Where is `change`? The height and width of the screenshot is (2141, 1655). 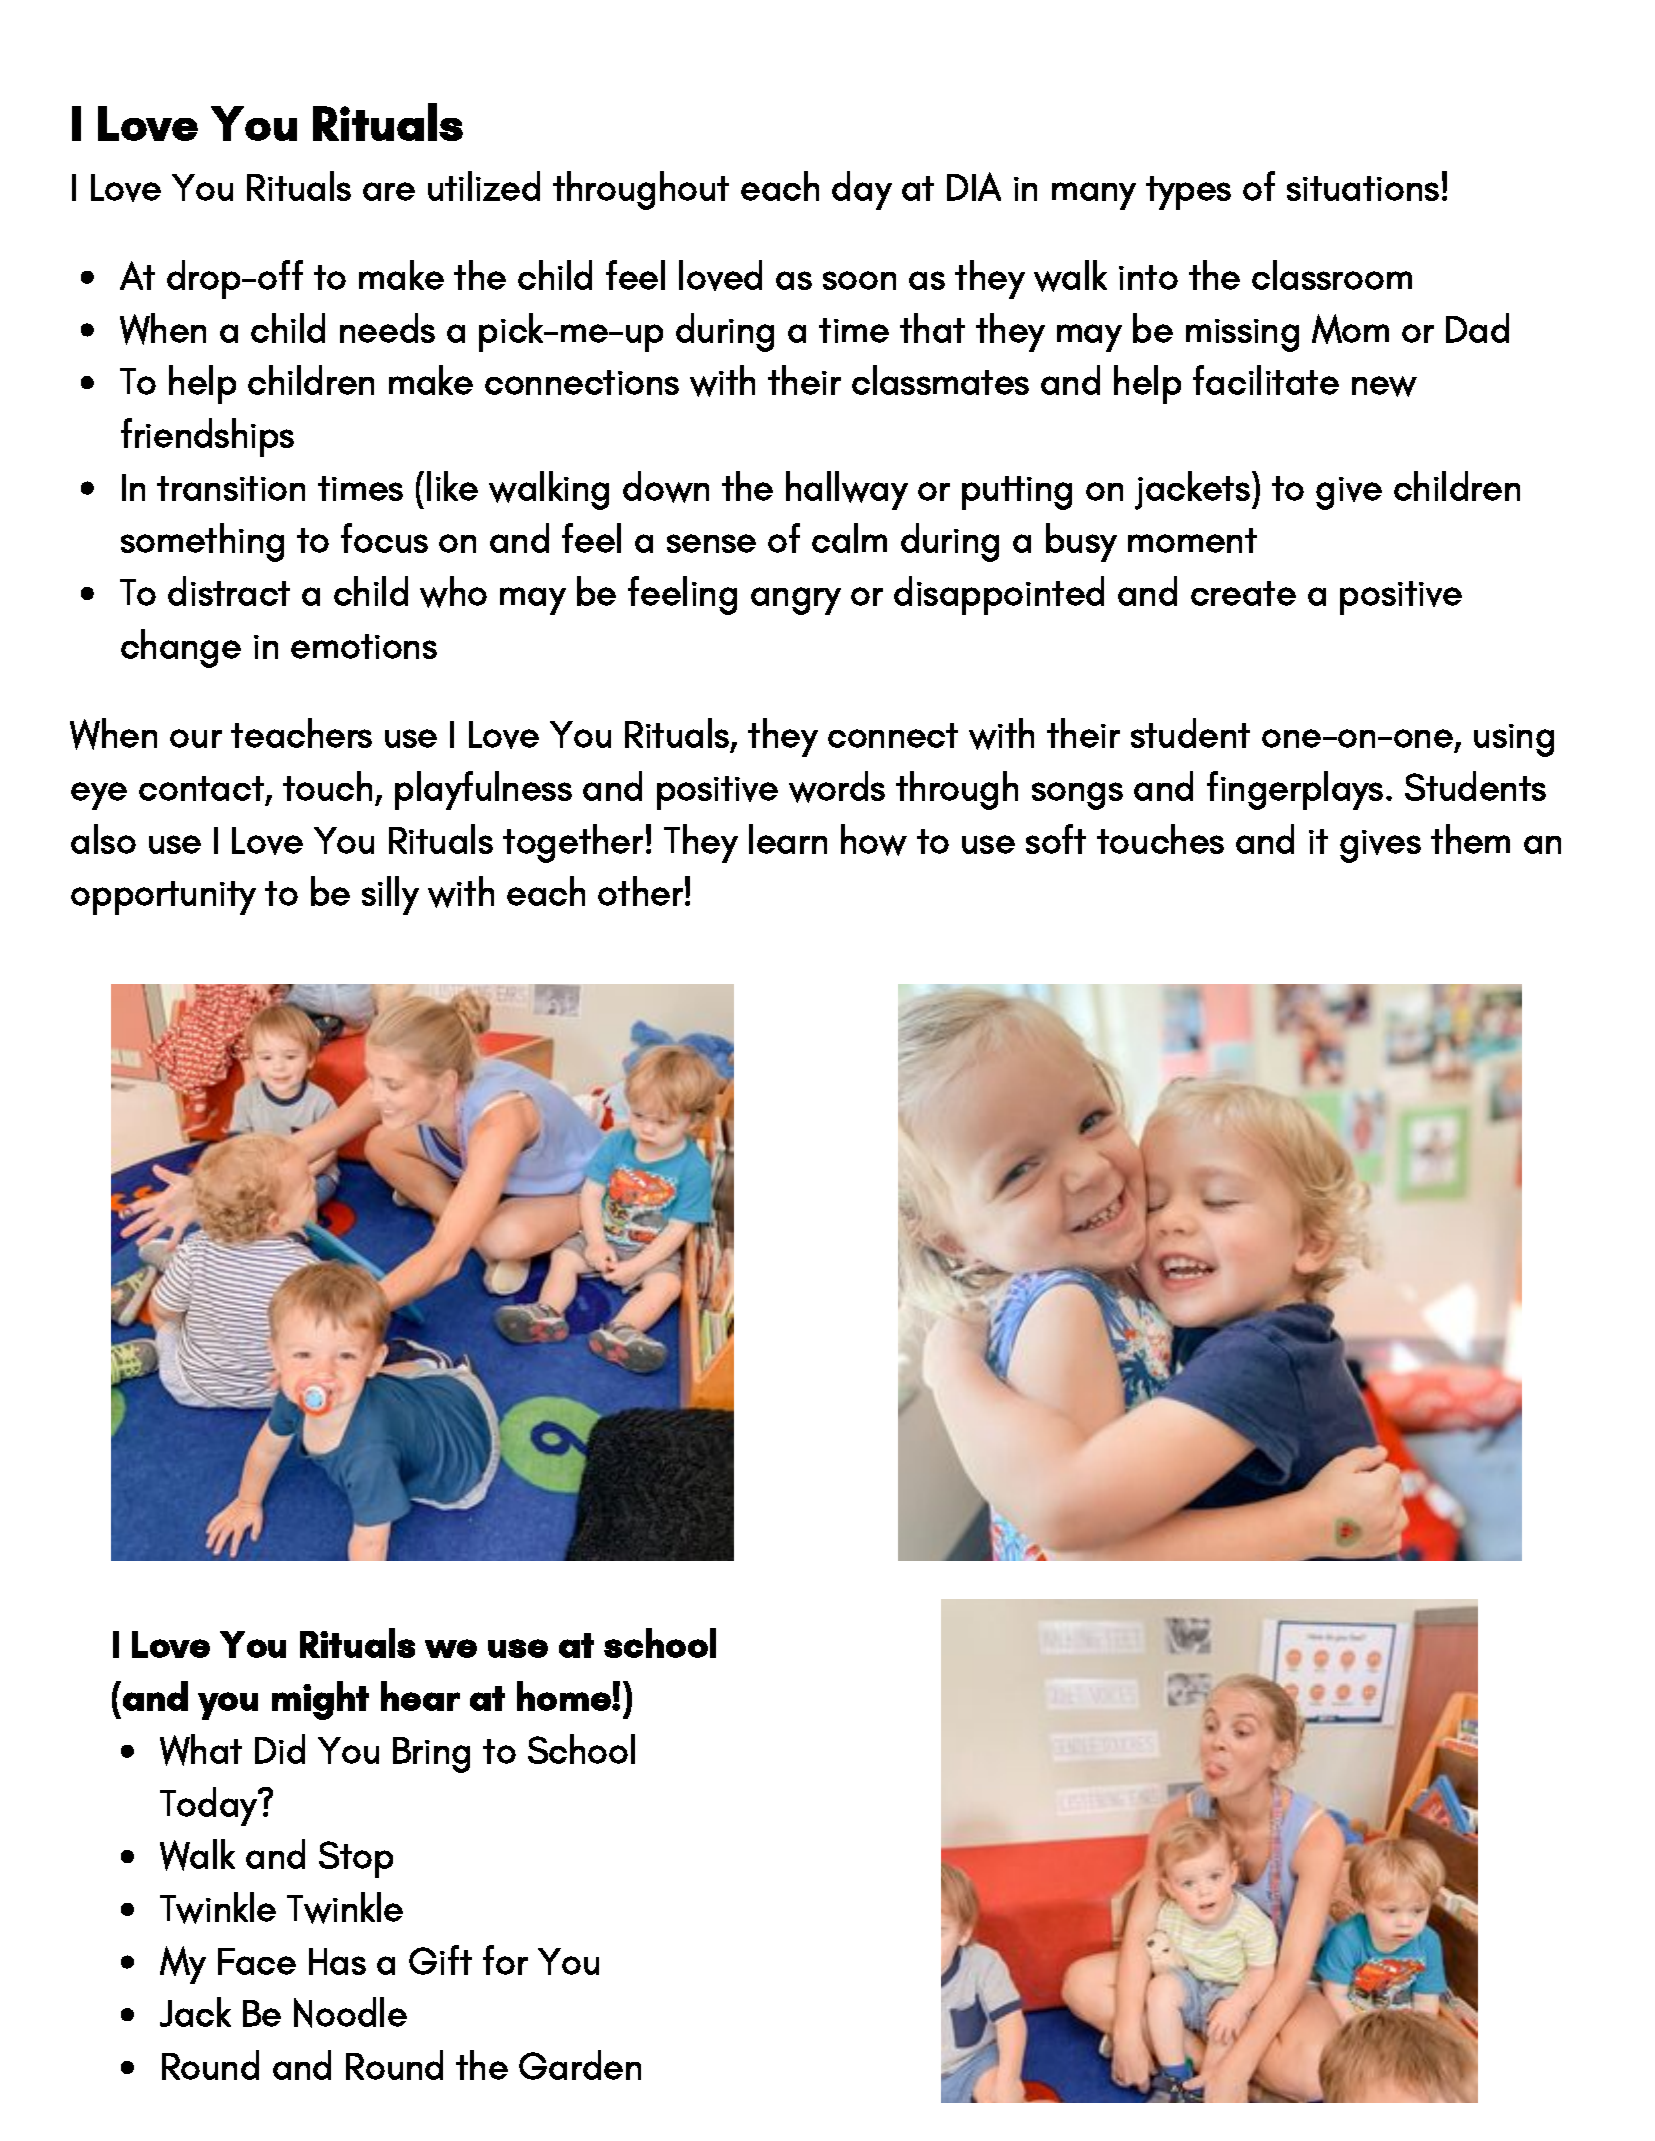 change is located at coordinates (181, 648).
